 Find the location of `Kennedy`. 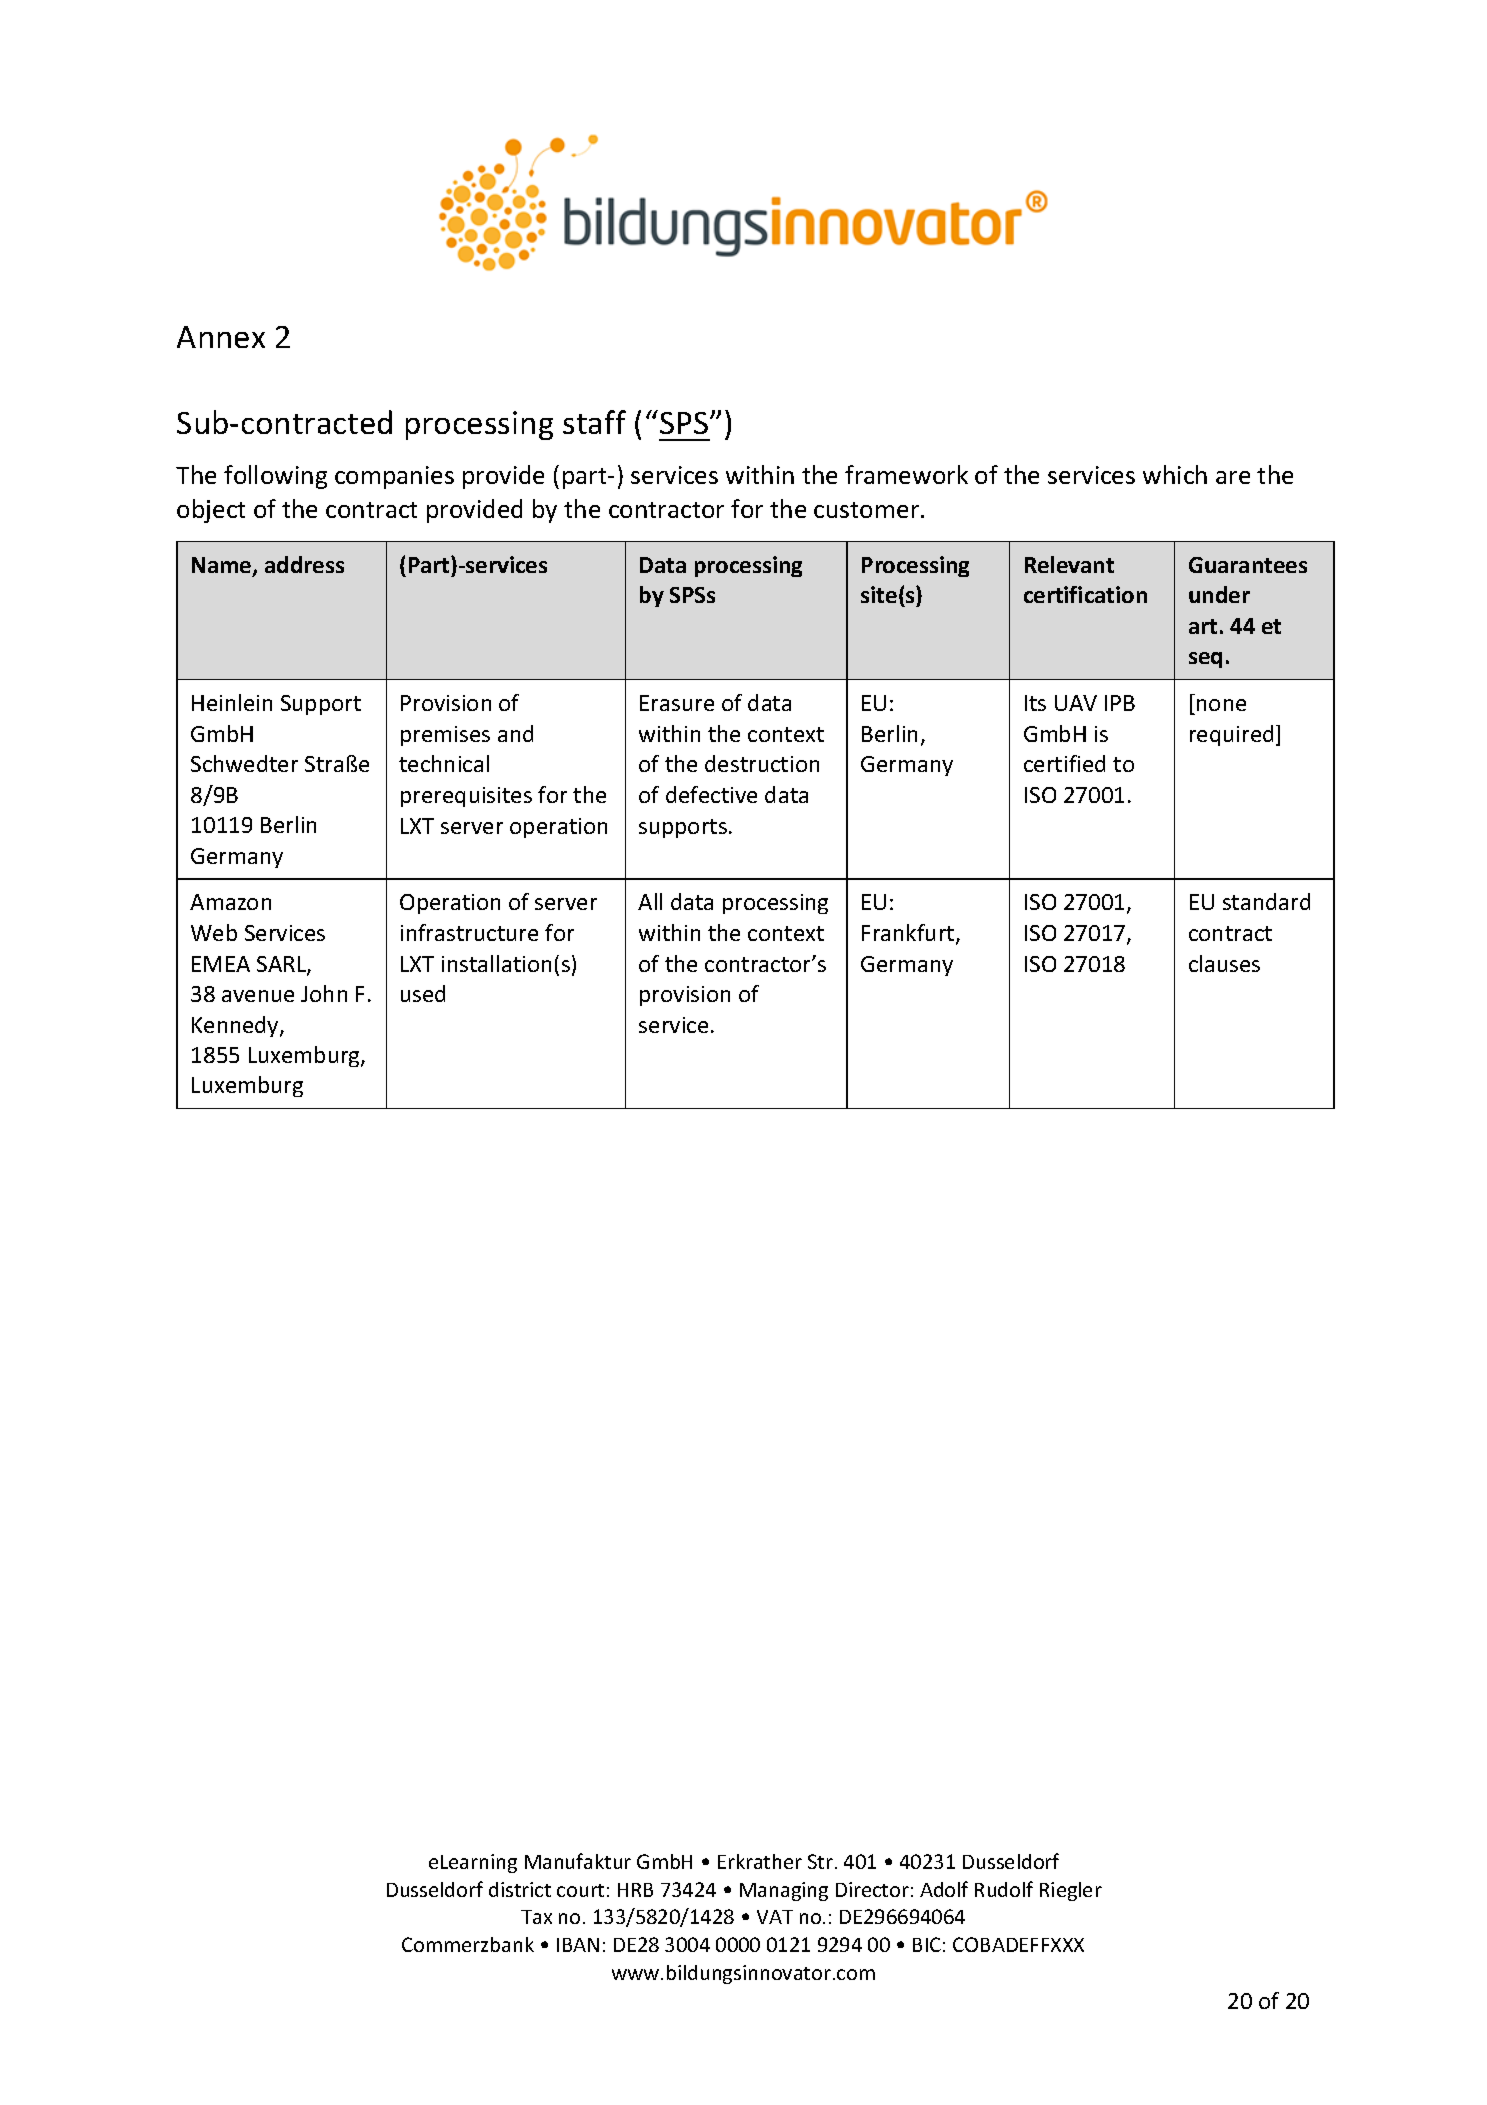

Kennedy is located at coordinates (236, 1026).
